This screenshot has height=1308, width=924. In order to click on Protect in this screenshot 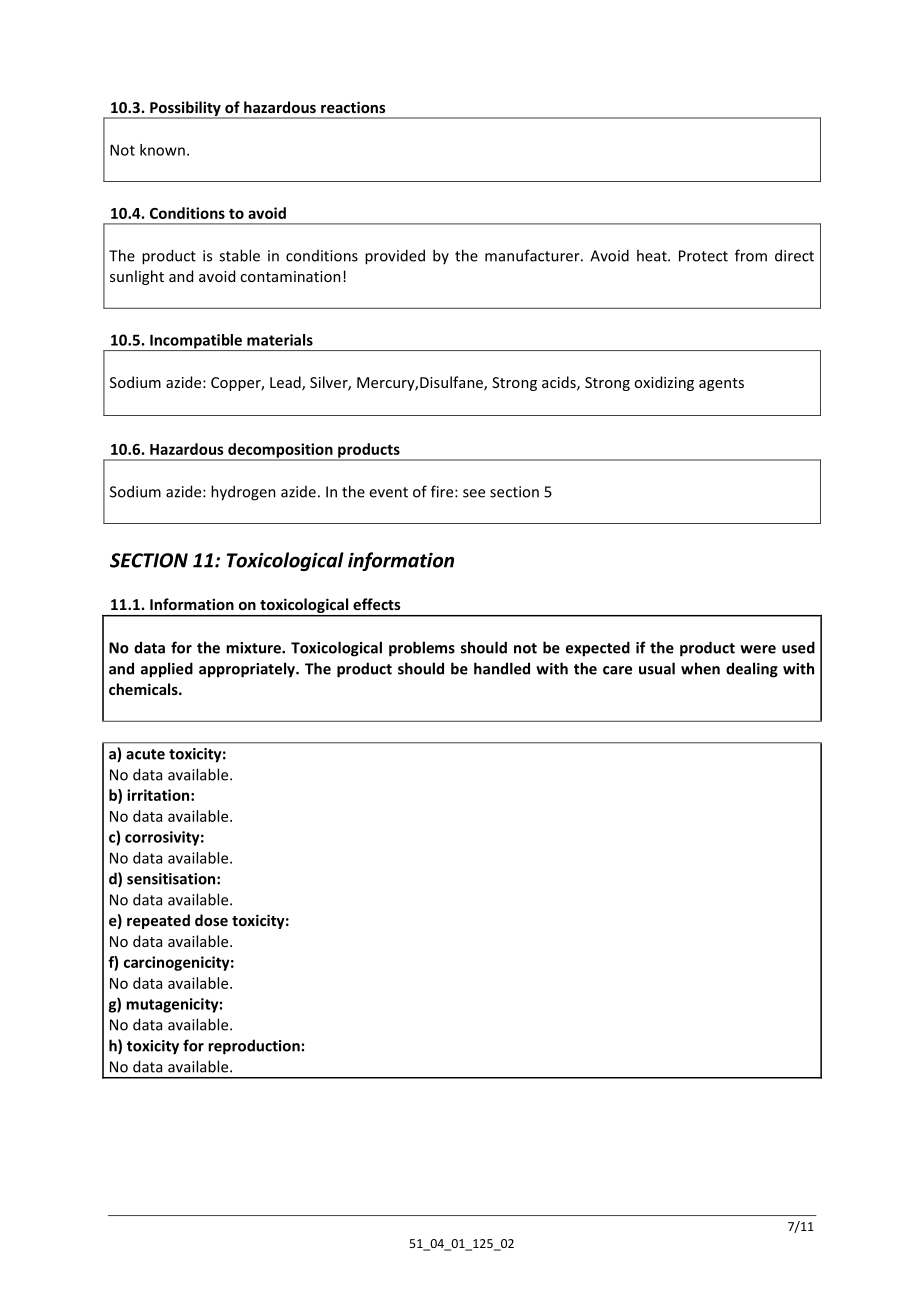, I will do `click(703, 256)`.
